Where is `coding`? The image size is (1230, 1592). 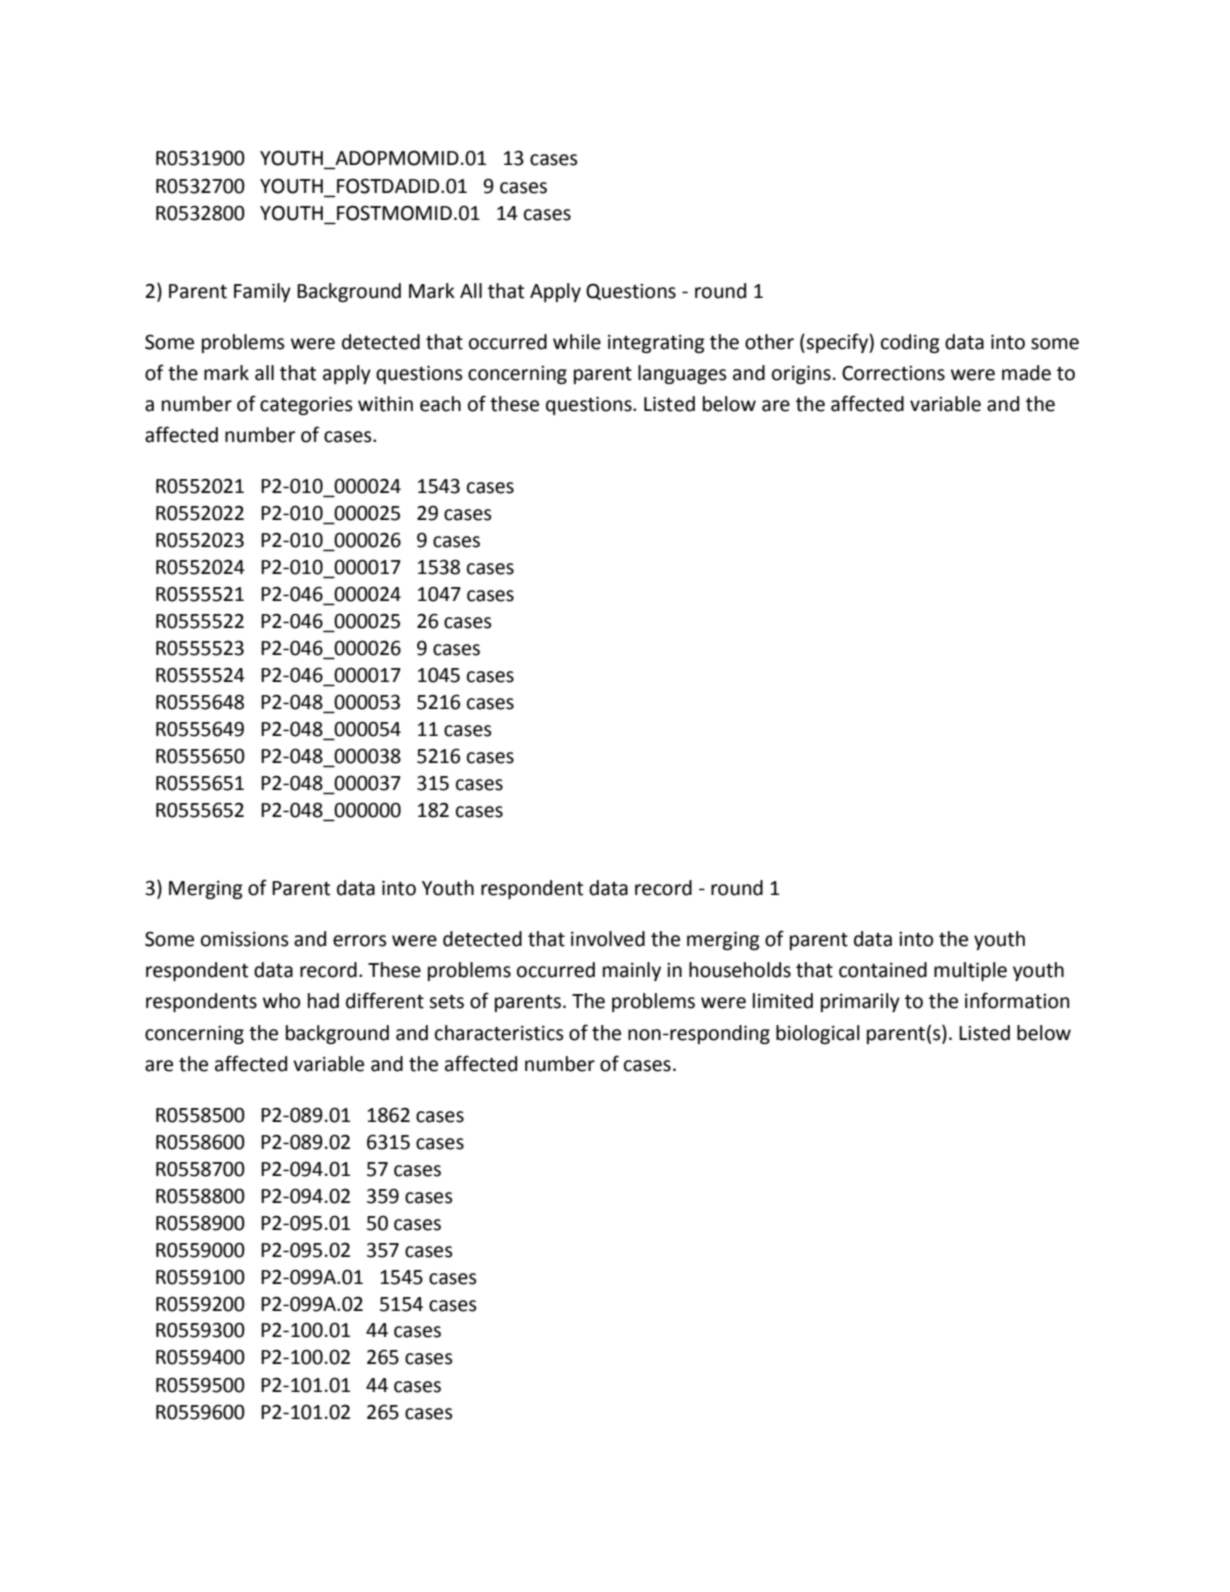
coding is located at coordinates (910, 343).
